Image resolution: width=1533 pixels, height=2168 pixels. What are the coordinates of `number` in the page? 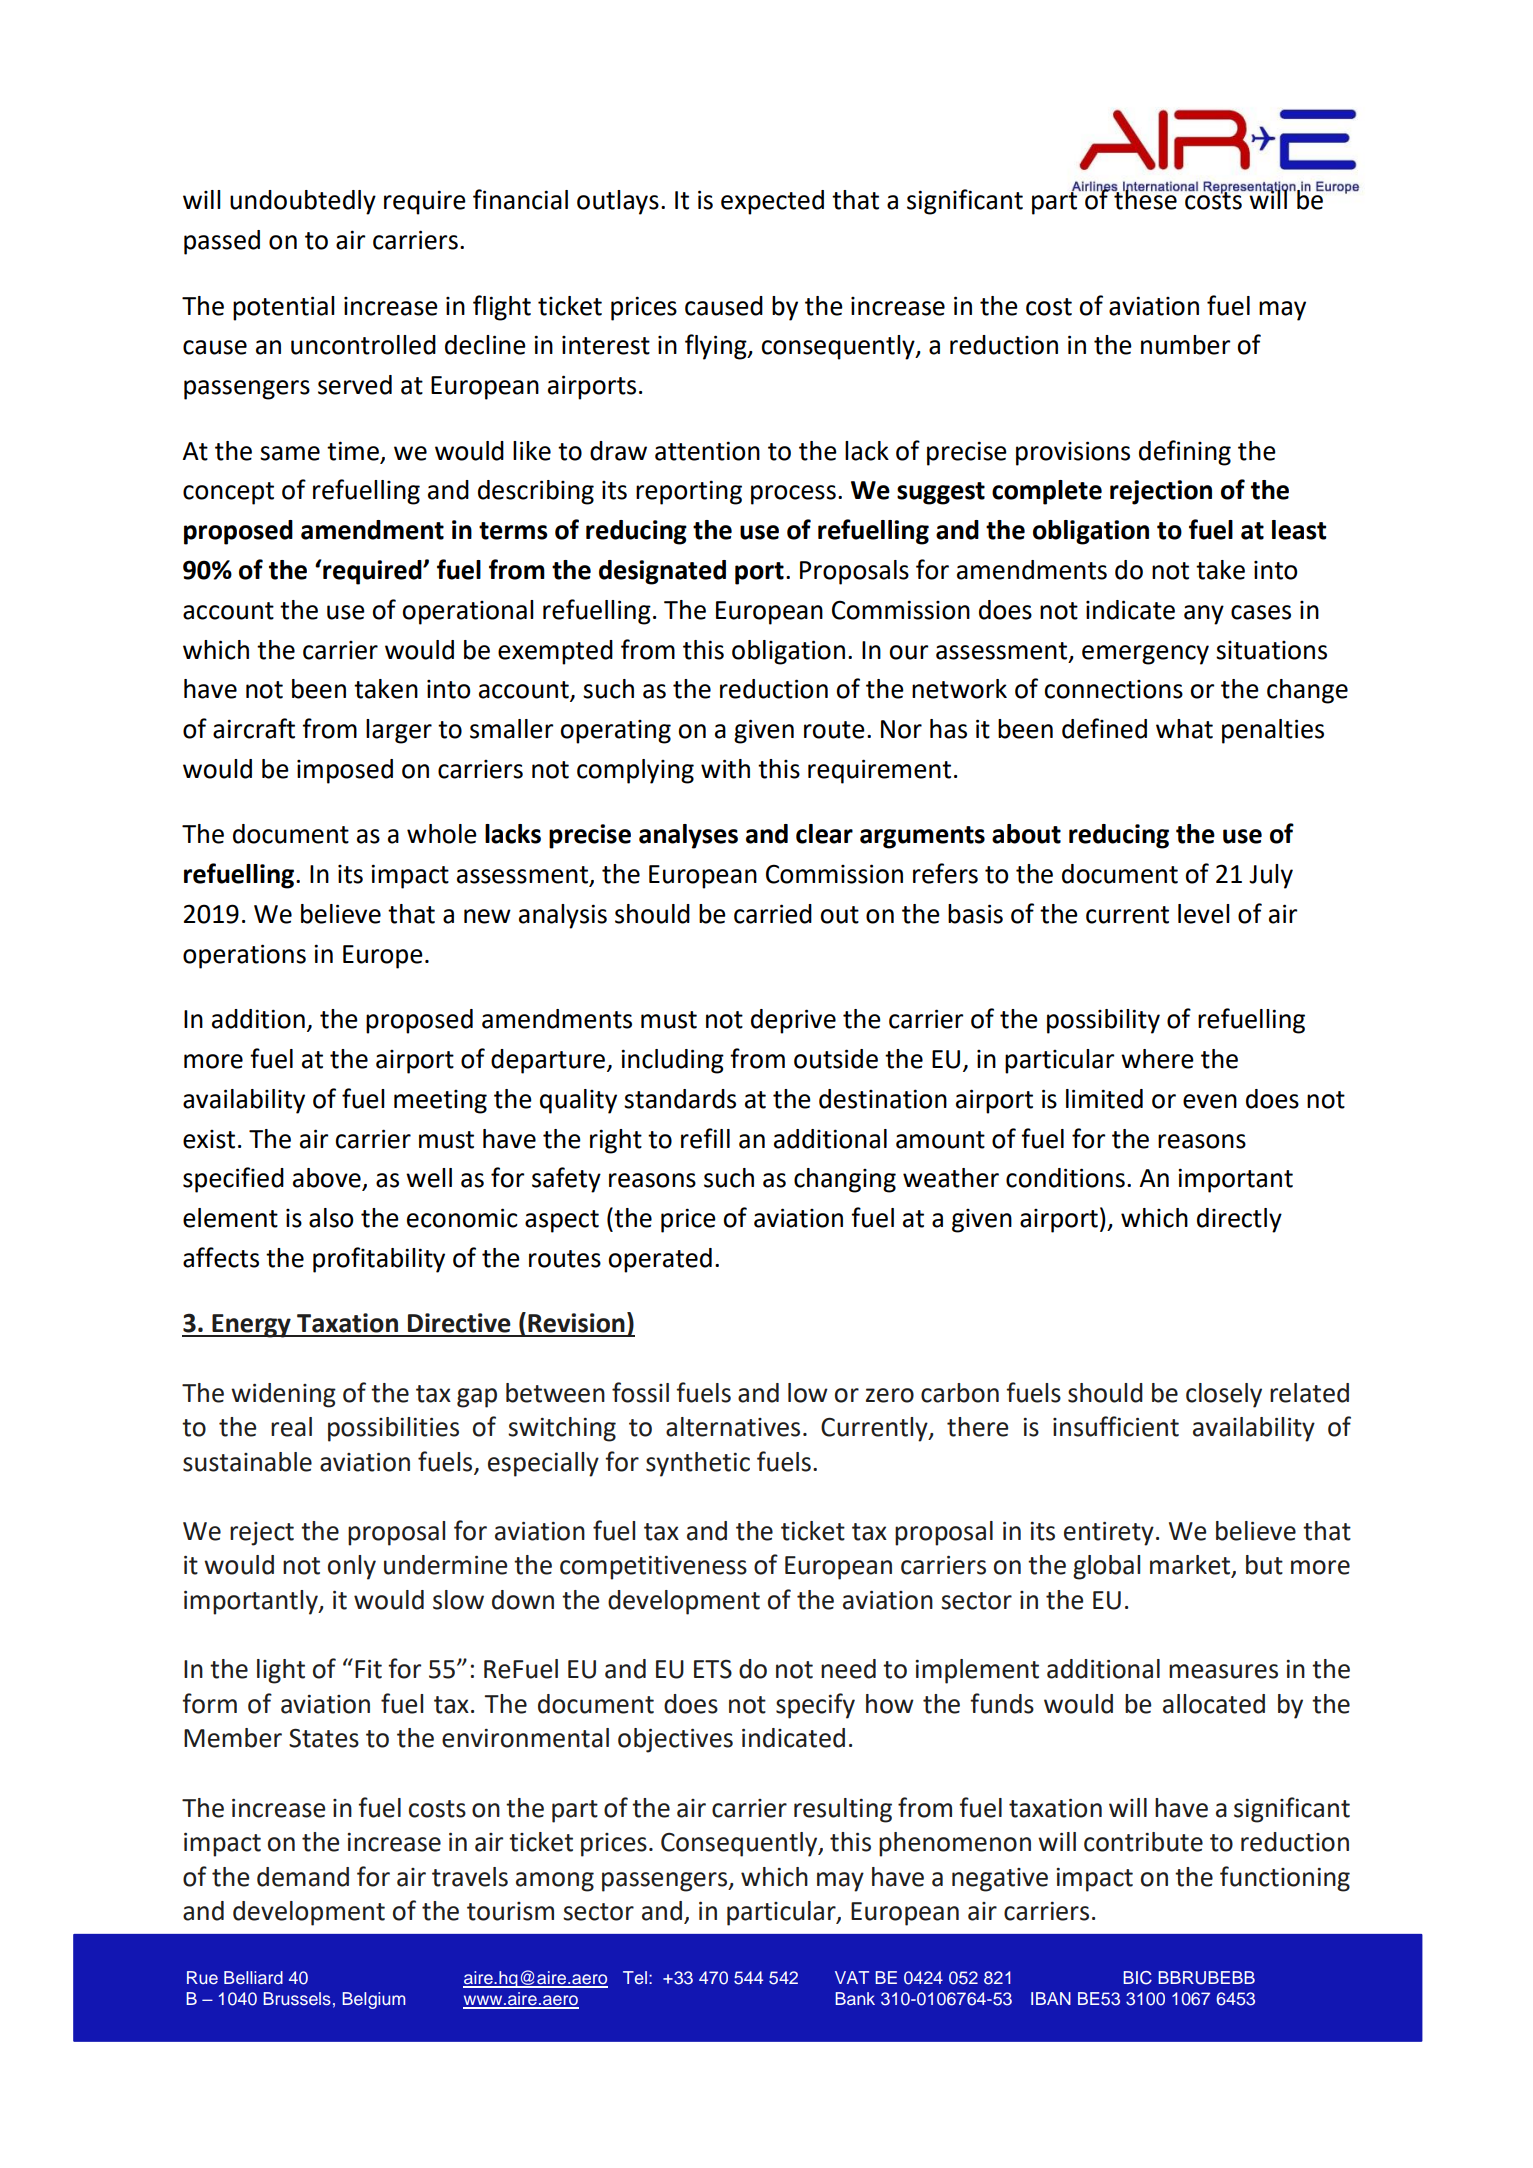 It's located at (1186, 345).
